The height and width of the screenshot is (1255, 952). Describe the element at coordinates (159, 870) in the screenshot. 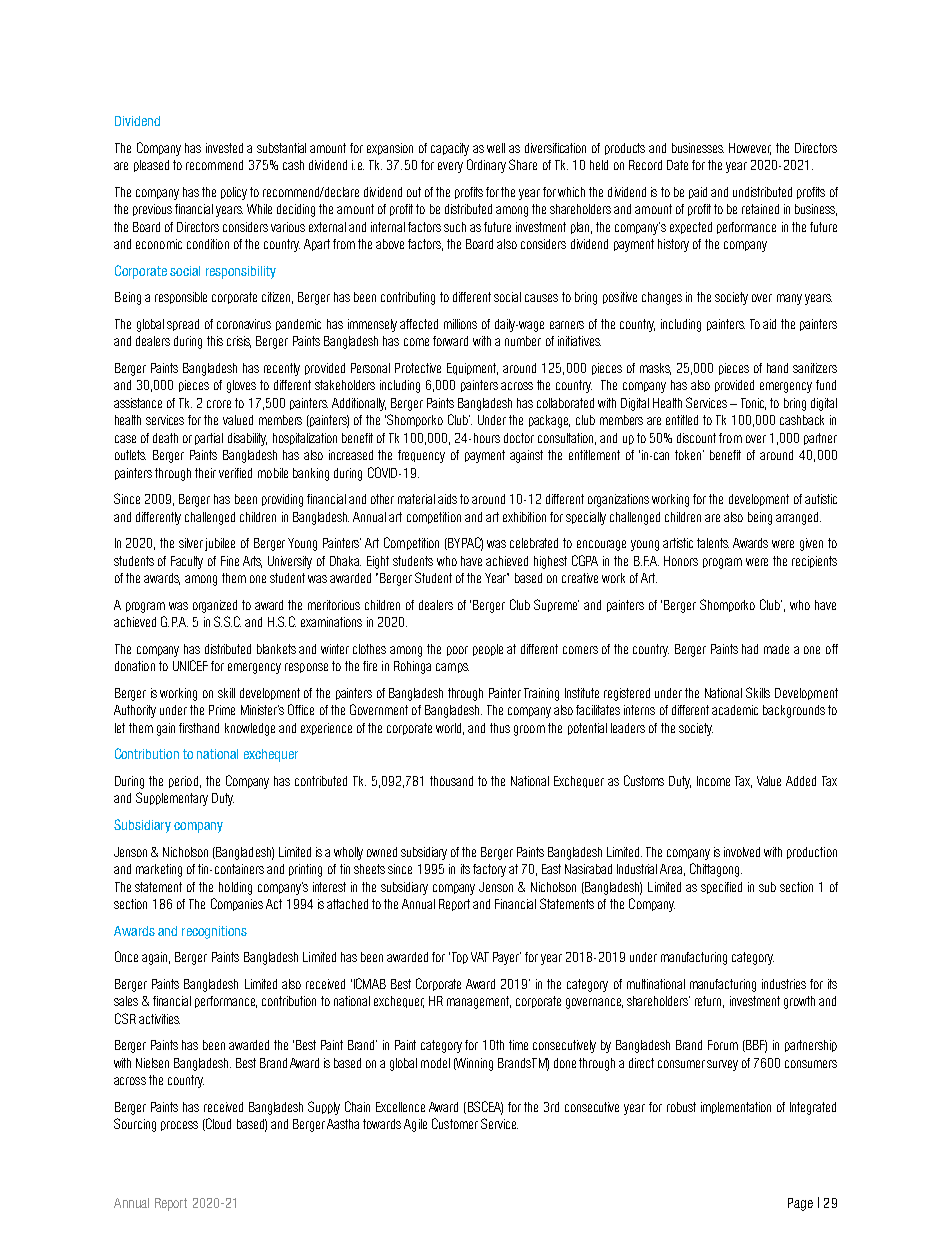

I see `marketing` at that location.
